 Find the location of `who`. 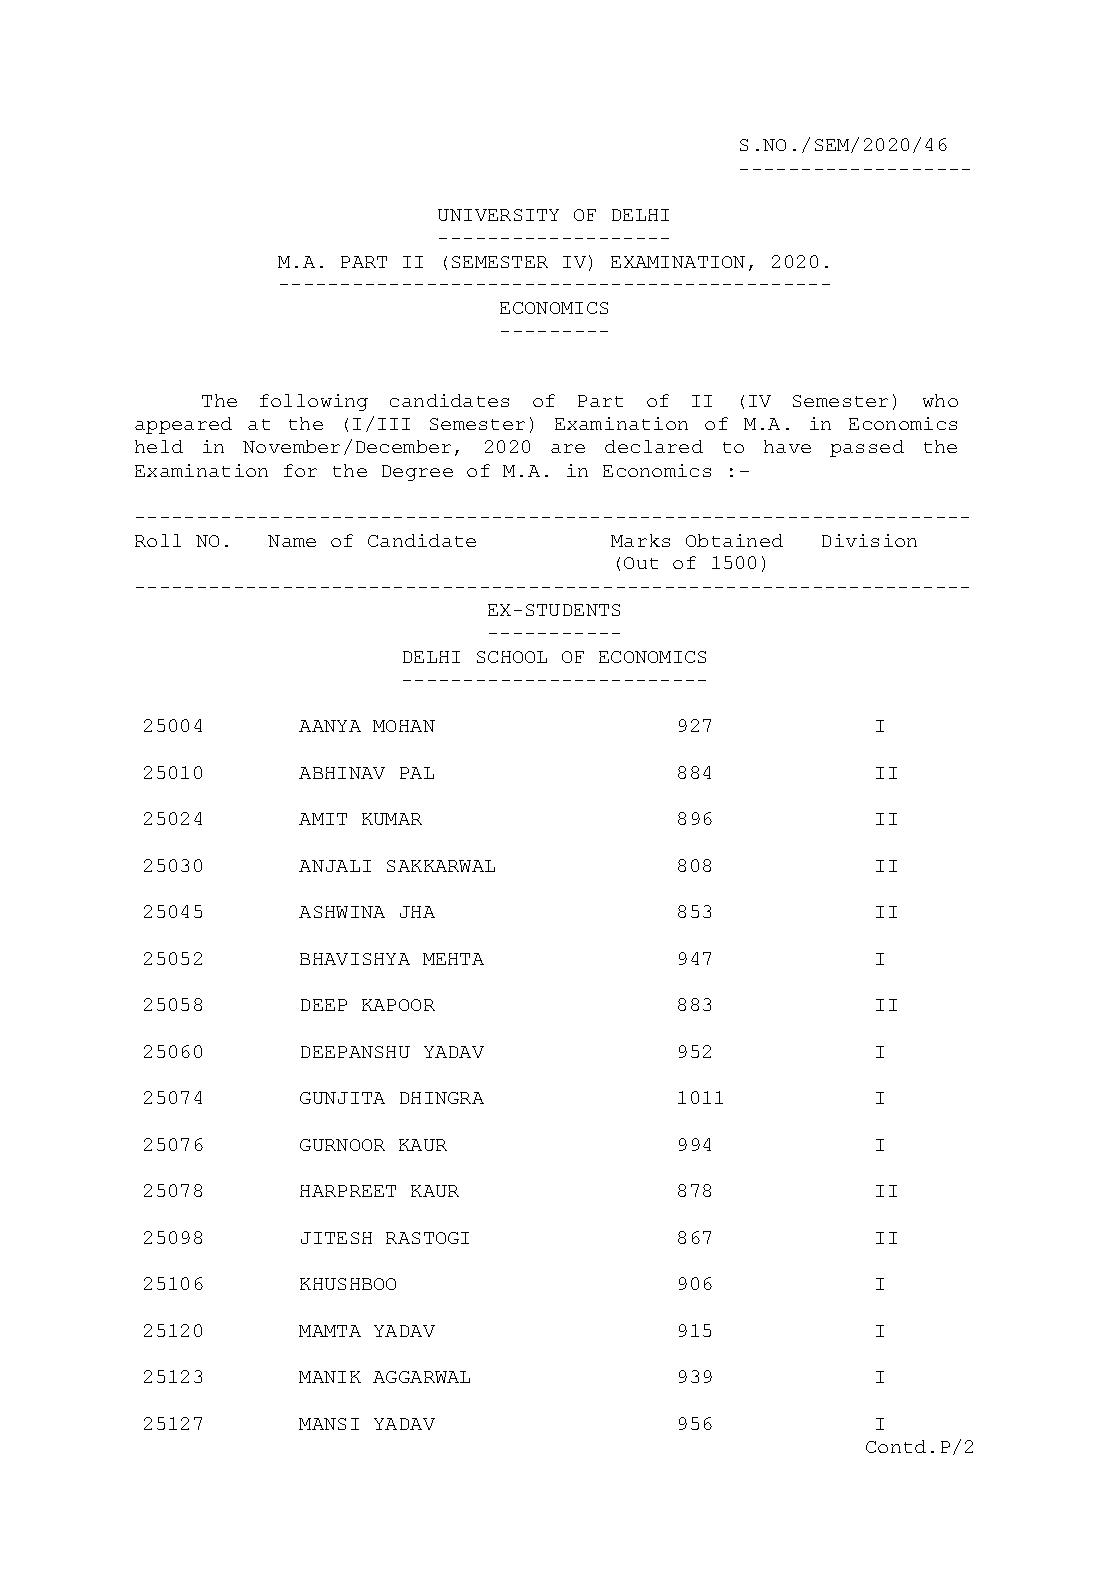

who is located at coordinates (940, 400).
